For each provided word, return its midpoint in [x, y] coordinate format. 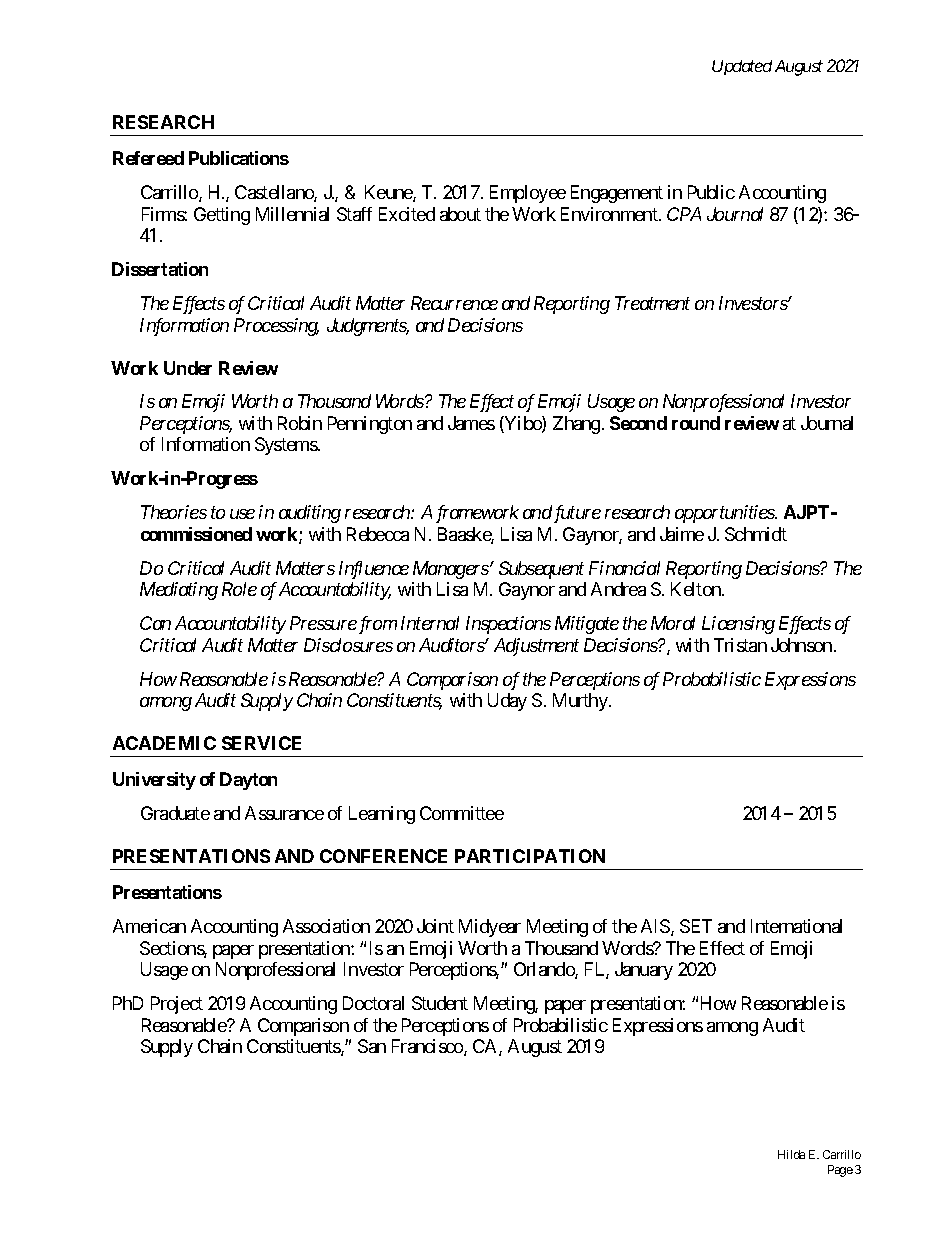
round [696, 423]
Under [188, 368]
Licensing [738, 625]
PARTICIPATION [530, 856]
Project [177, 1005]
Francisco [428, 1047]
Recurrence [454, 303]
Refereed [148, 158]
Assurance [284, 813]
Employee [528, 194]
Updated [742, 67]
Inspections [508, 625]
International [796, 926]
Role [239, 589]
